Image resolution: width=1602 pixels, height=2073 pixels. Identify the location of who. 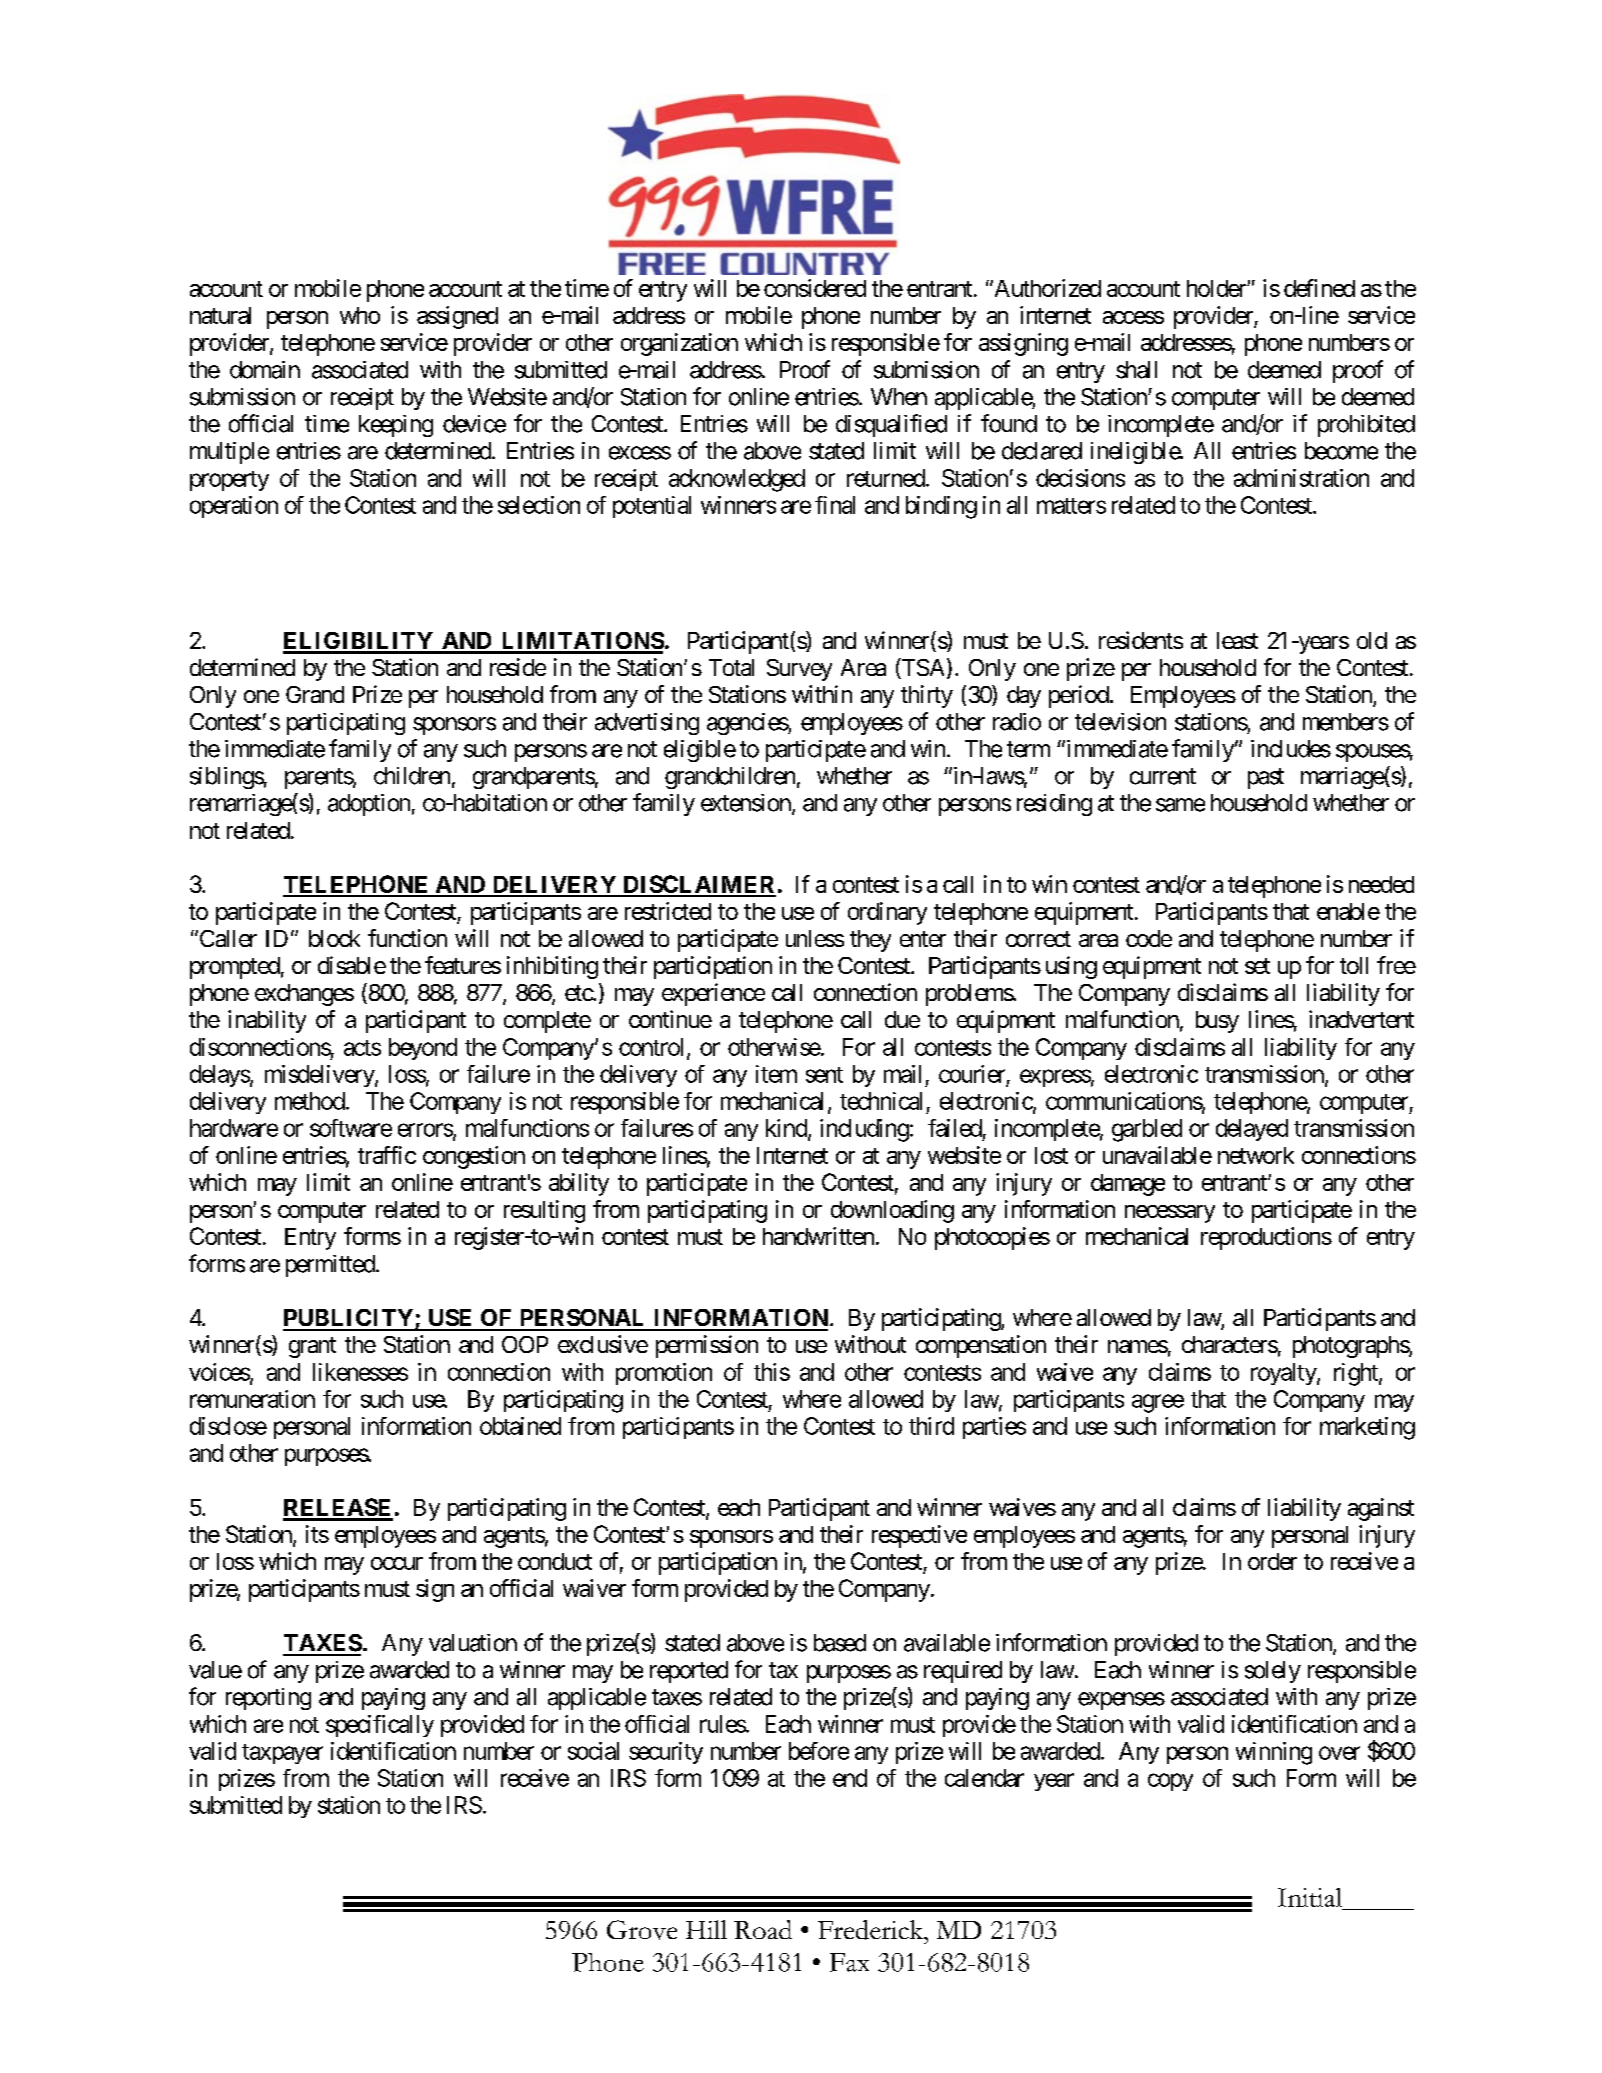
(360, 315).
